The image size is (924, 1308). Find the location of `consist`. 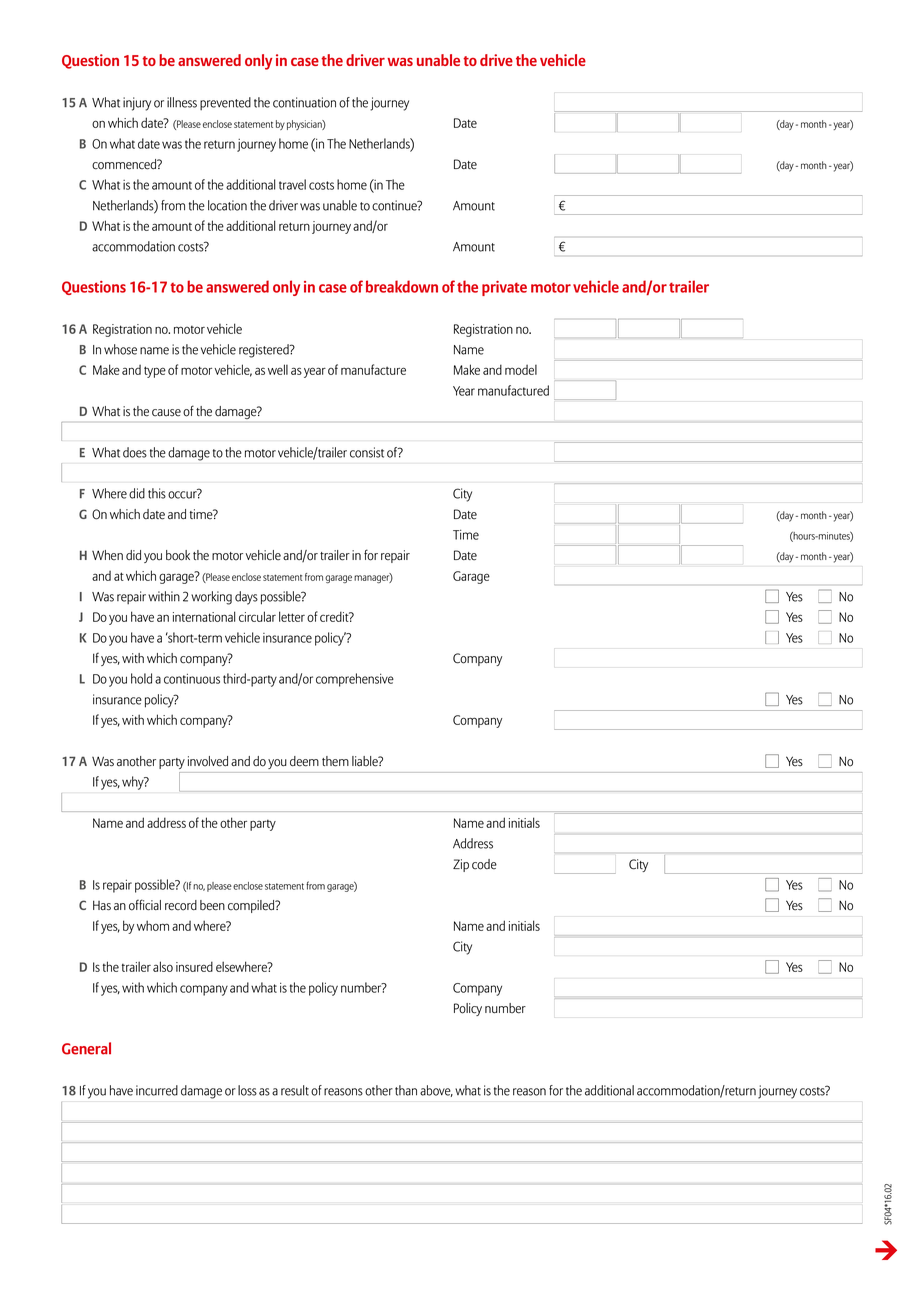

consist is located at coordinates (367, 452).
